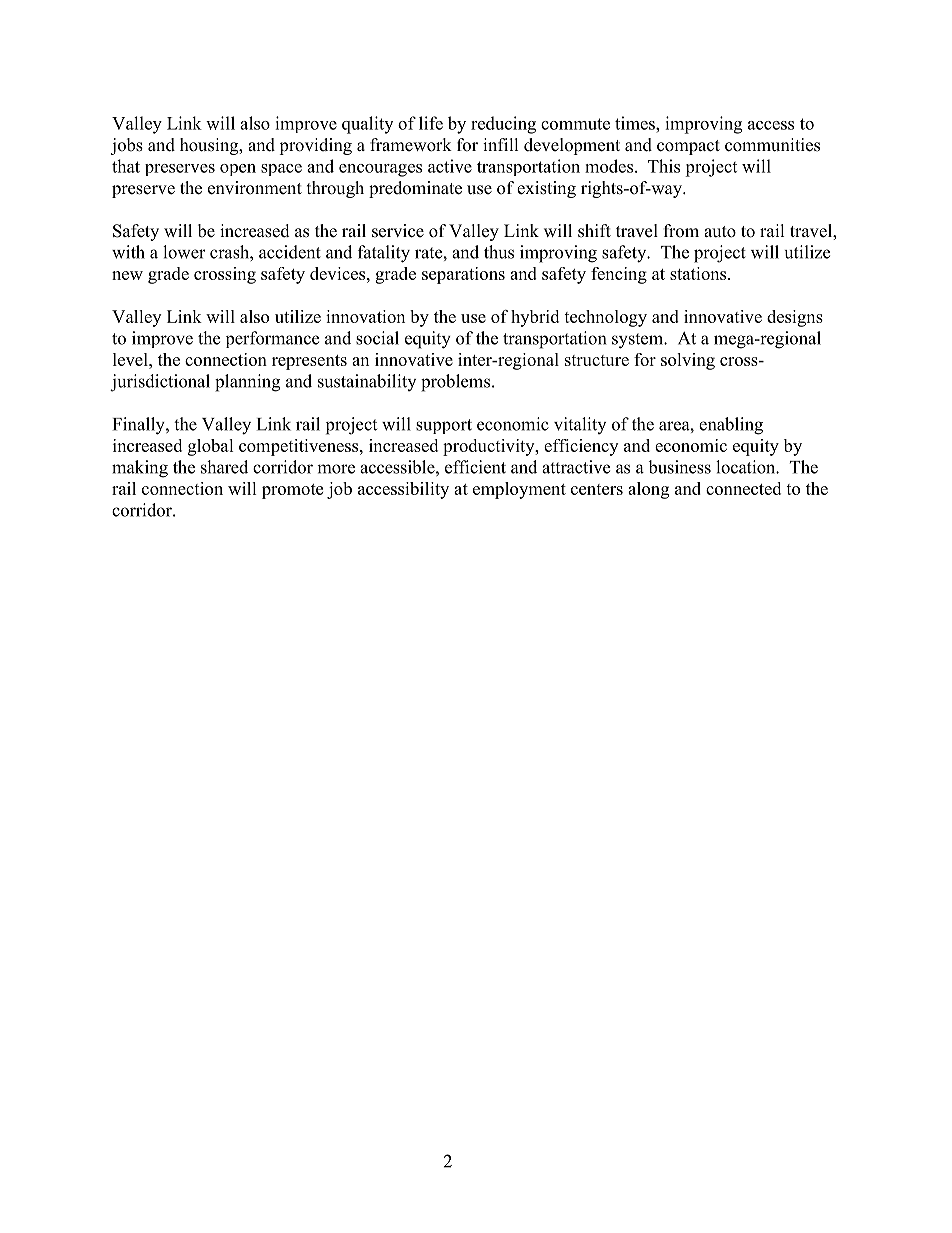  I want to click on shared, so click(224, 467).
